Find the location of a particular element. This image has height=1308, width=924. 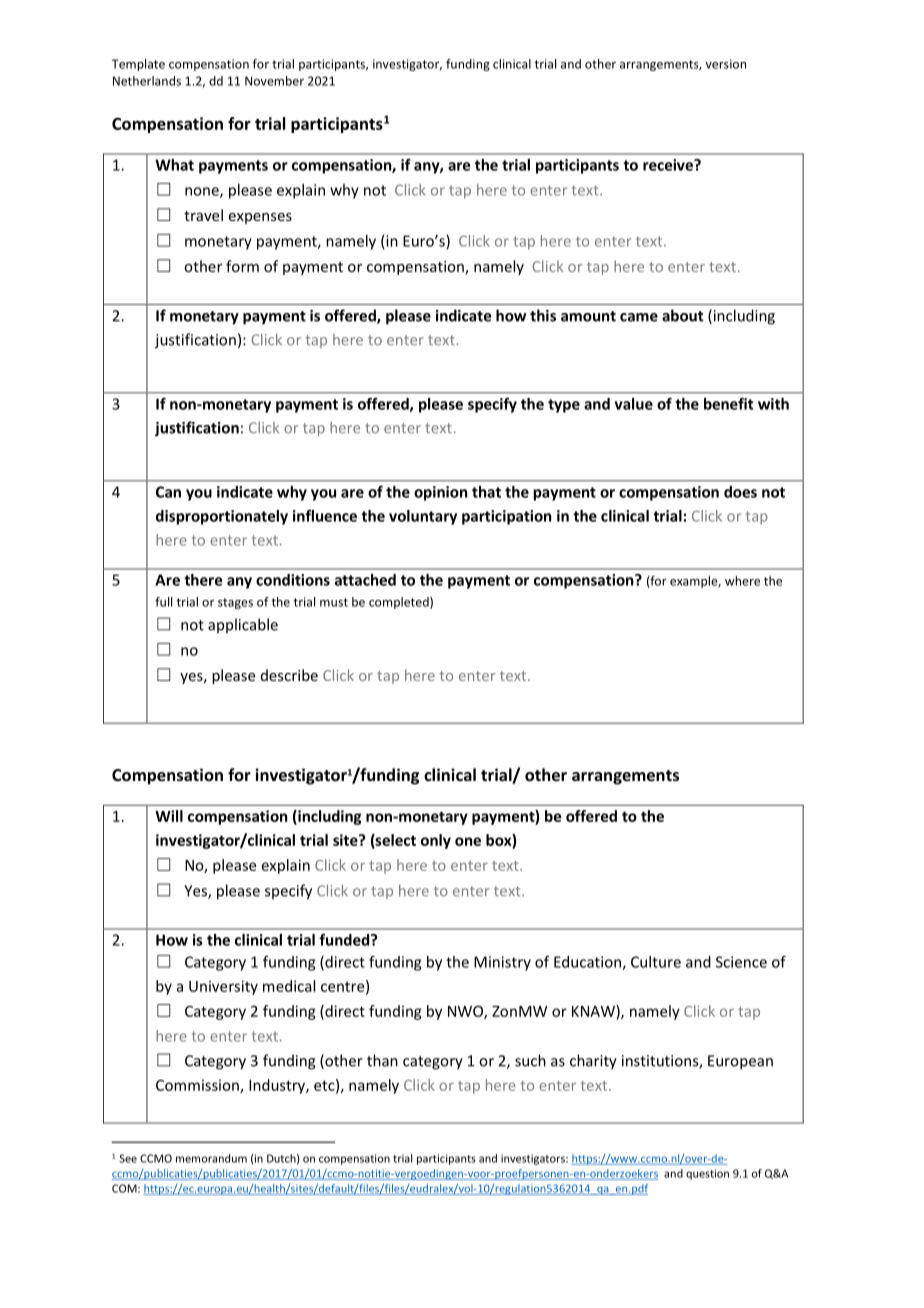

attached is located at coordinates (365, 580).
